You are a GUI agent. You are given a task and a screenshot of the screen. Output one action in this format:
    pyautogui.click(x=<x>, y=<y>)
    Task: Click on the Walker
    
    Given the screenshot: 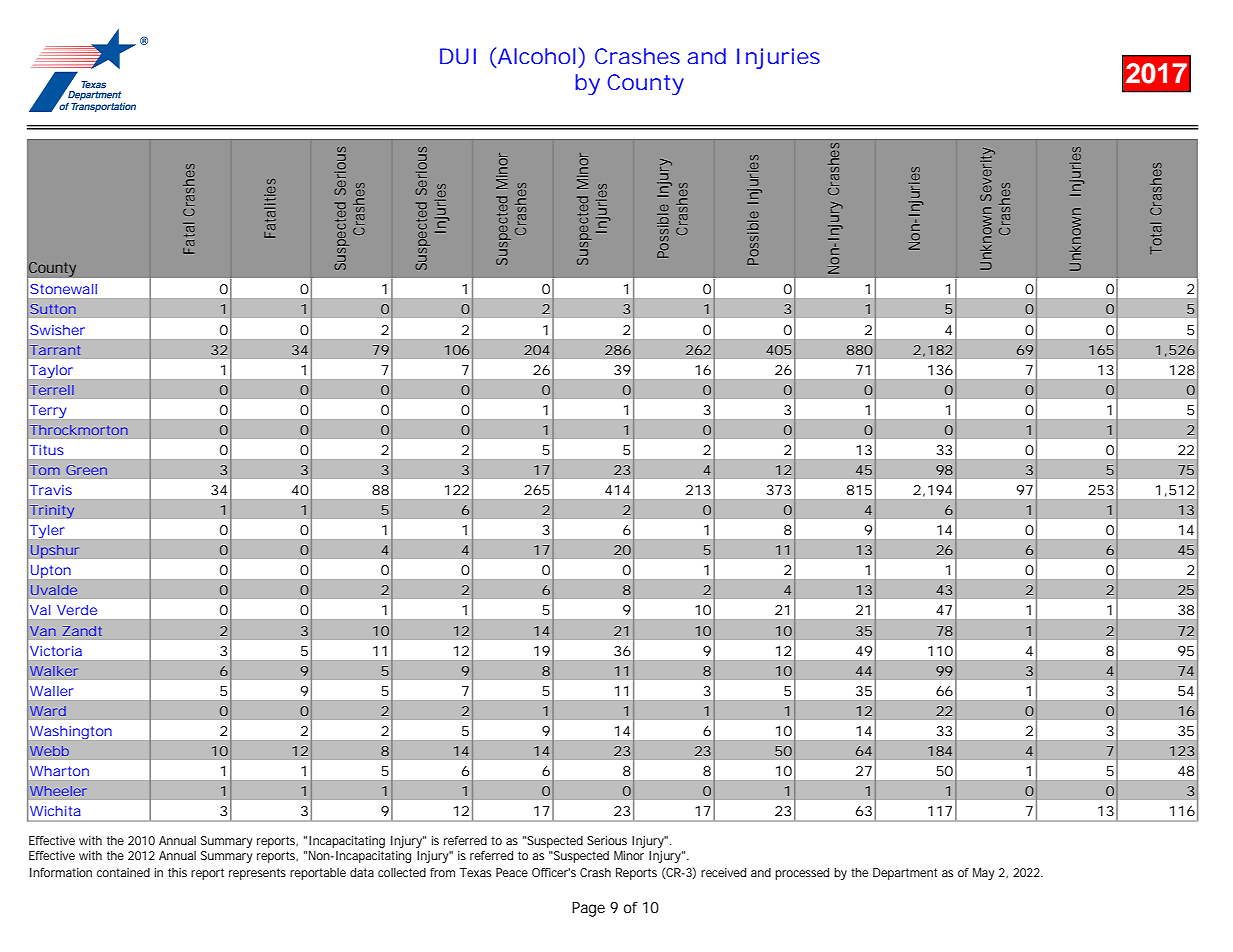 What is the action you would take?
    pyautogui.click(x=54, y=671)
